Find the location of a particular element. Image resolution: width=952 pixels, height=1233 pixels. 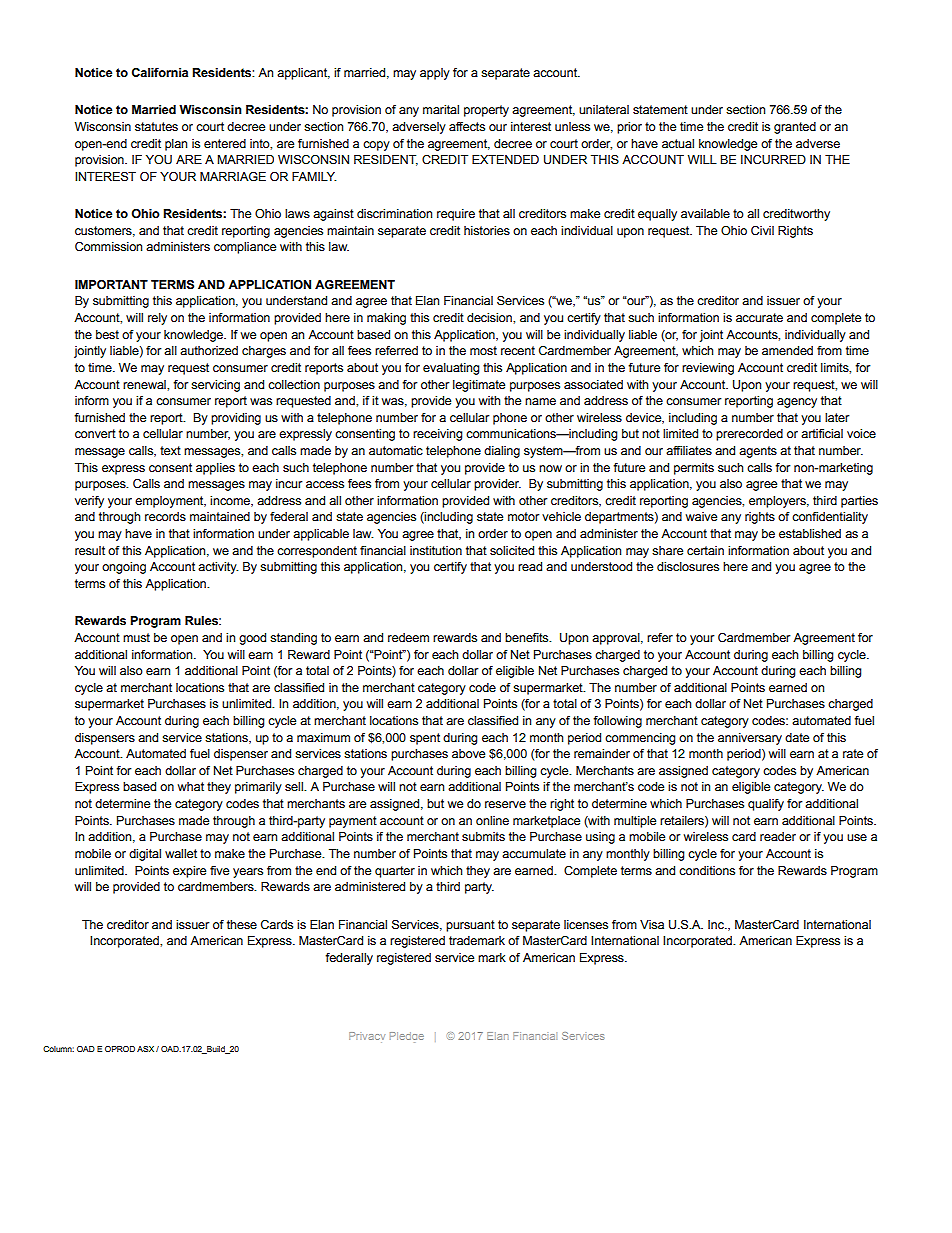

granted is located at coordinates (795, 128).
